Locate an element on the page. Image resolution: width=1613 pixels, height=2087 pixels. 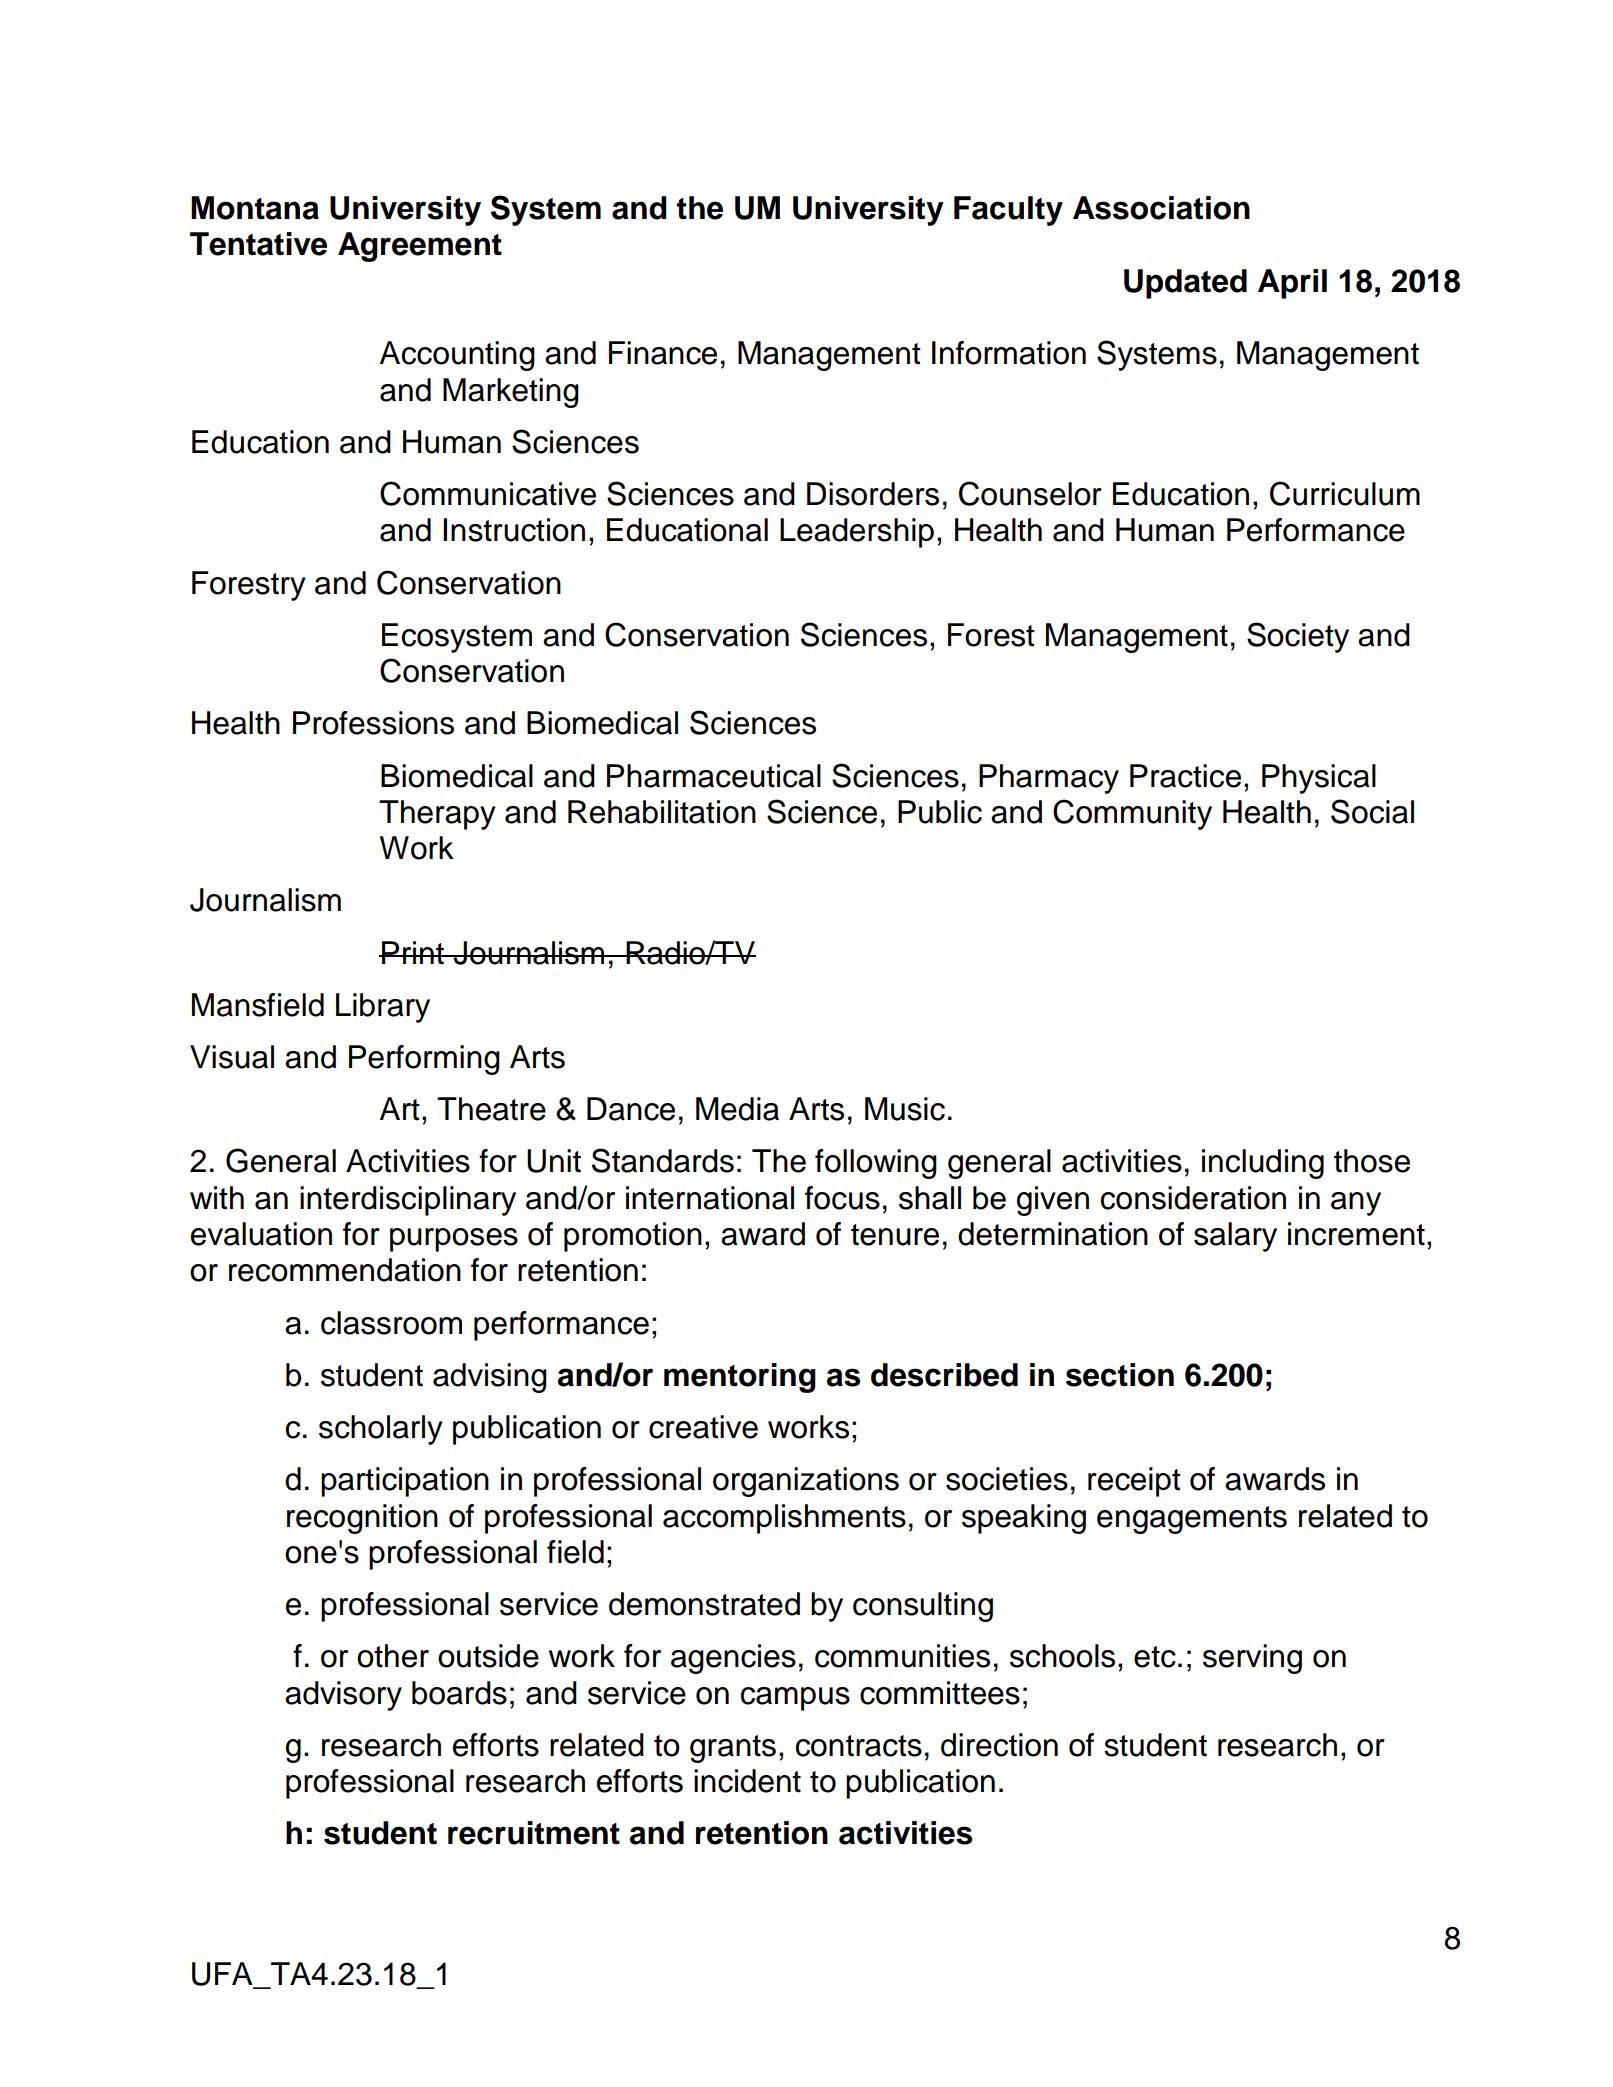
serving is located at coordinates (1252, 1659).
